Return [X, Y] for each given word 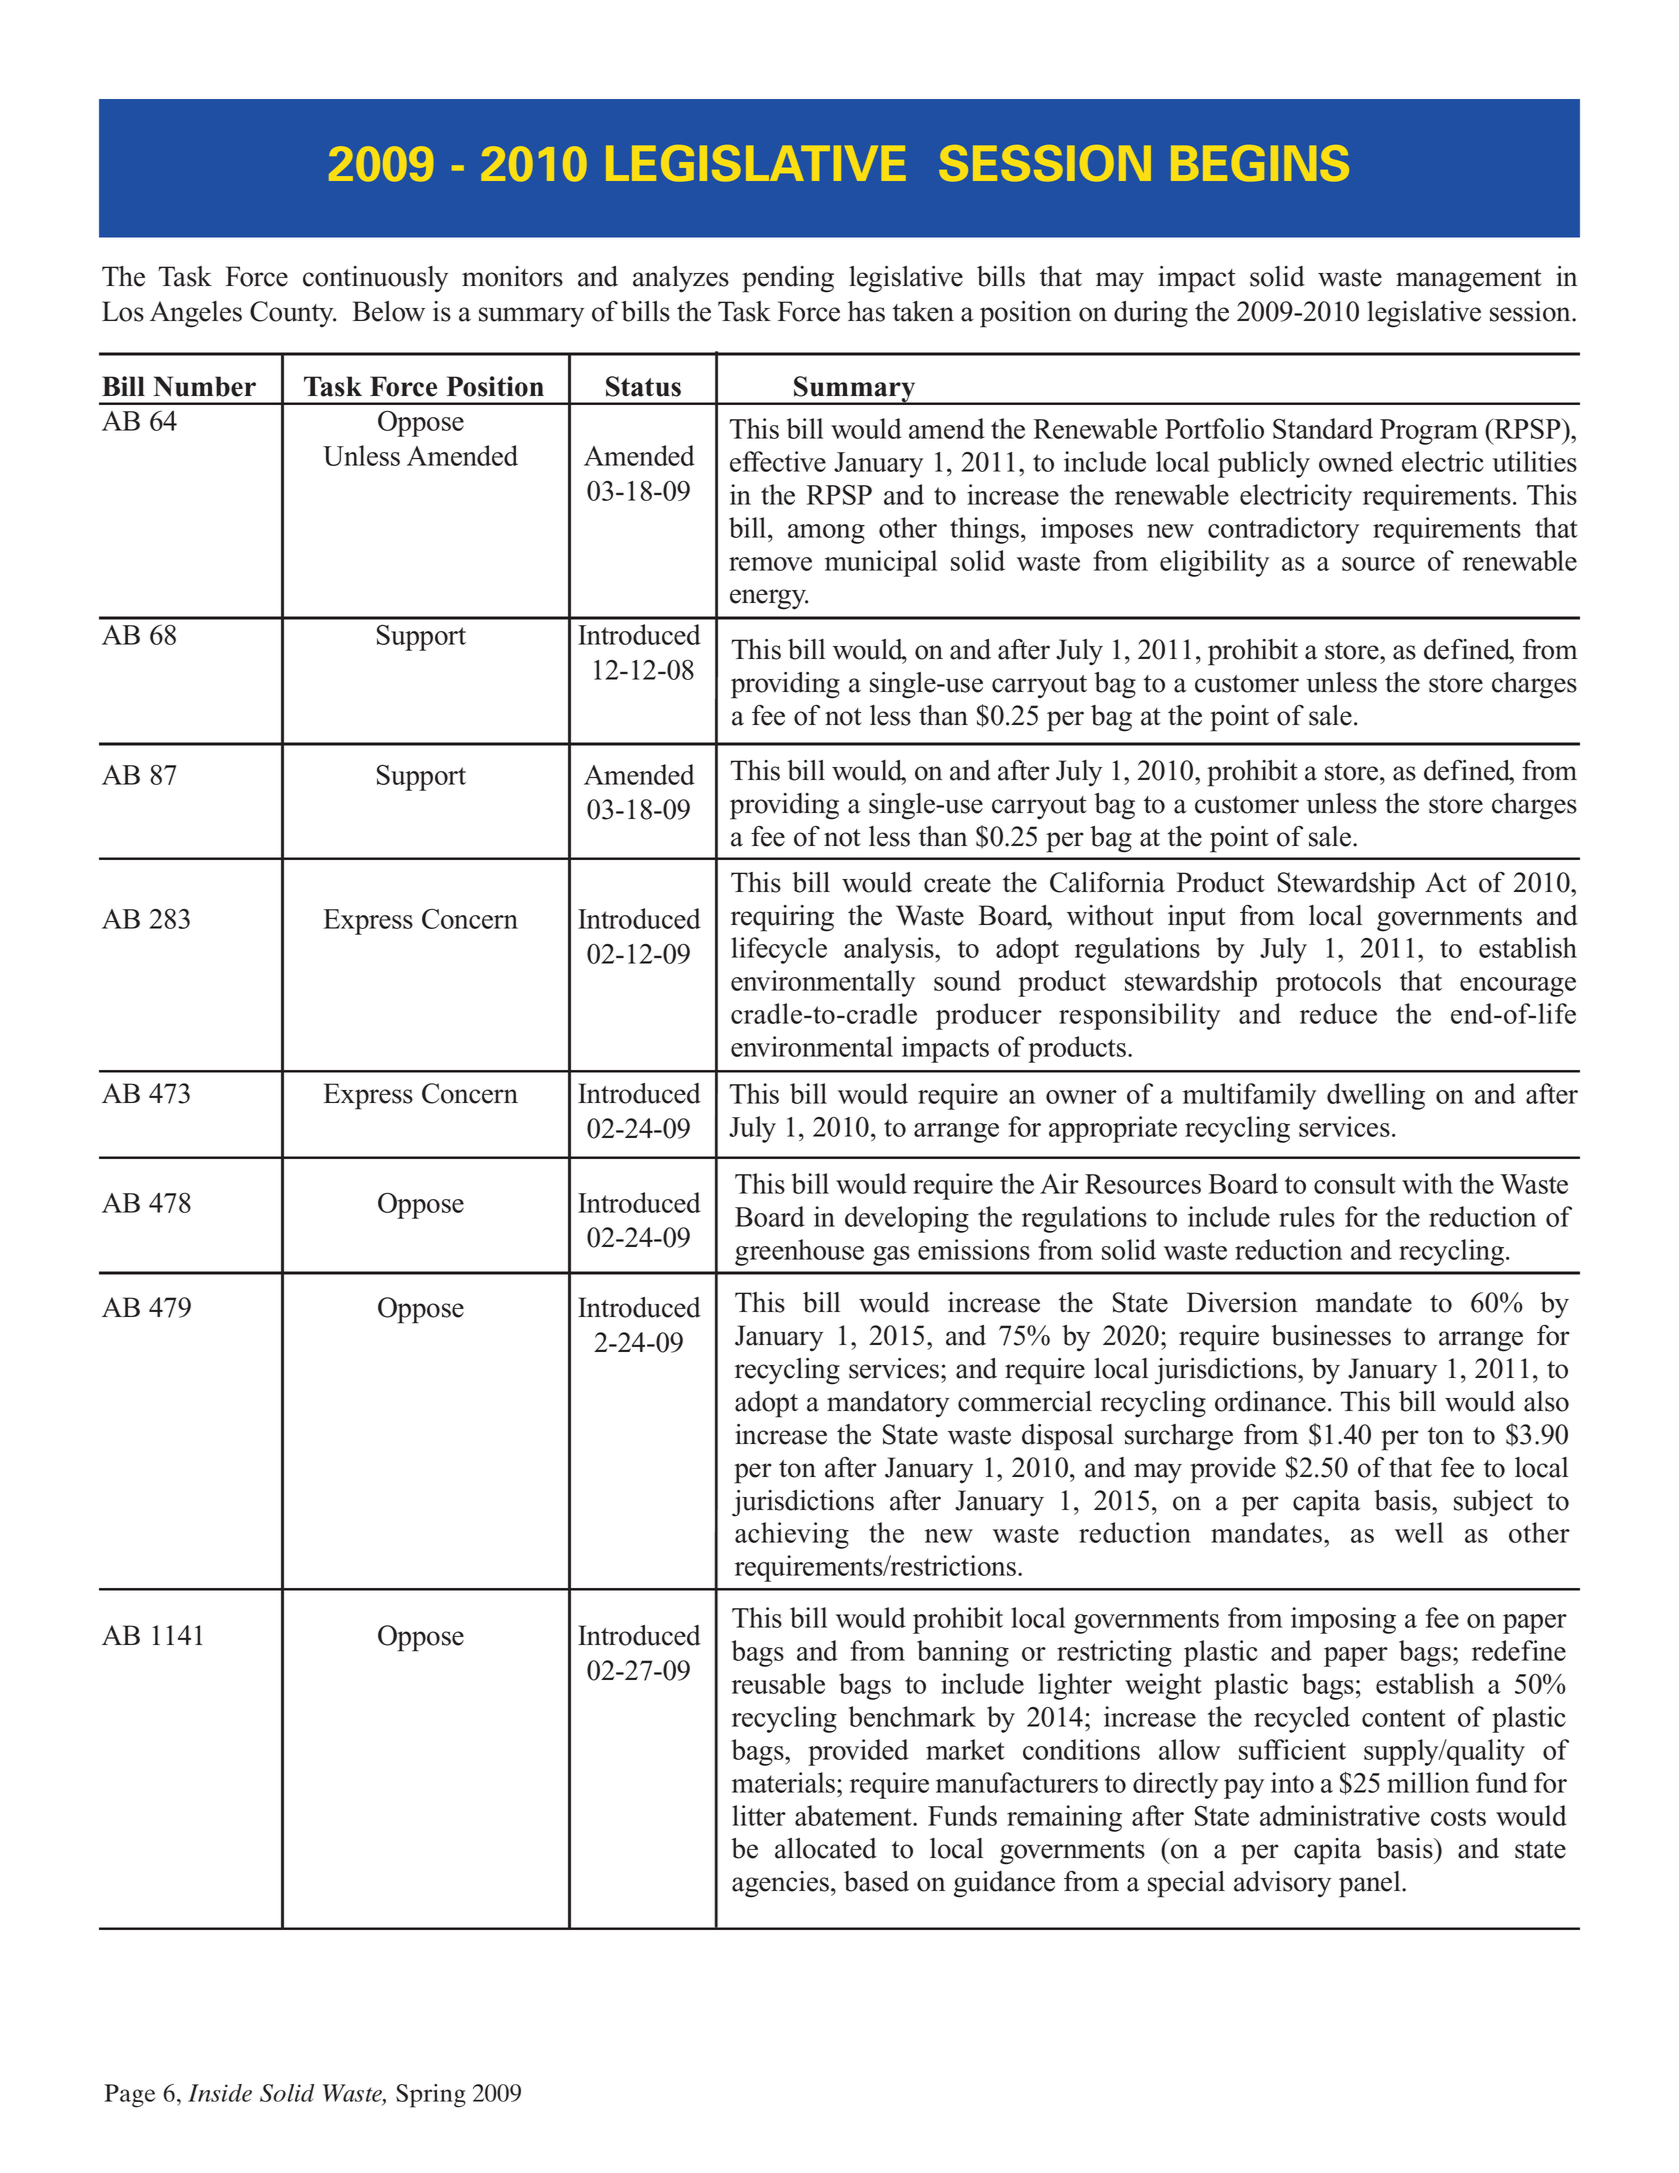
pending [788, 279]
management [1469, 281]
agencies [782, 1884]
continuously [375, 279]
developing [907, 1219]
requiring [782, 918]
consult [1355, 1183]
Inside [220, 2093]
